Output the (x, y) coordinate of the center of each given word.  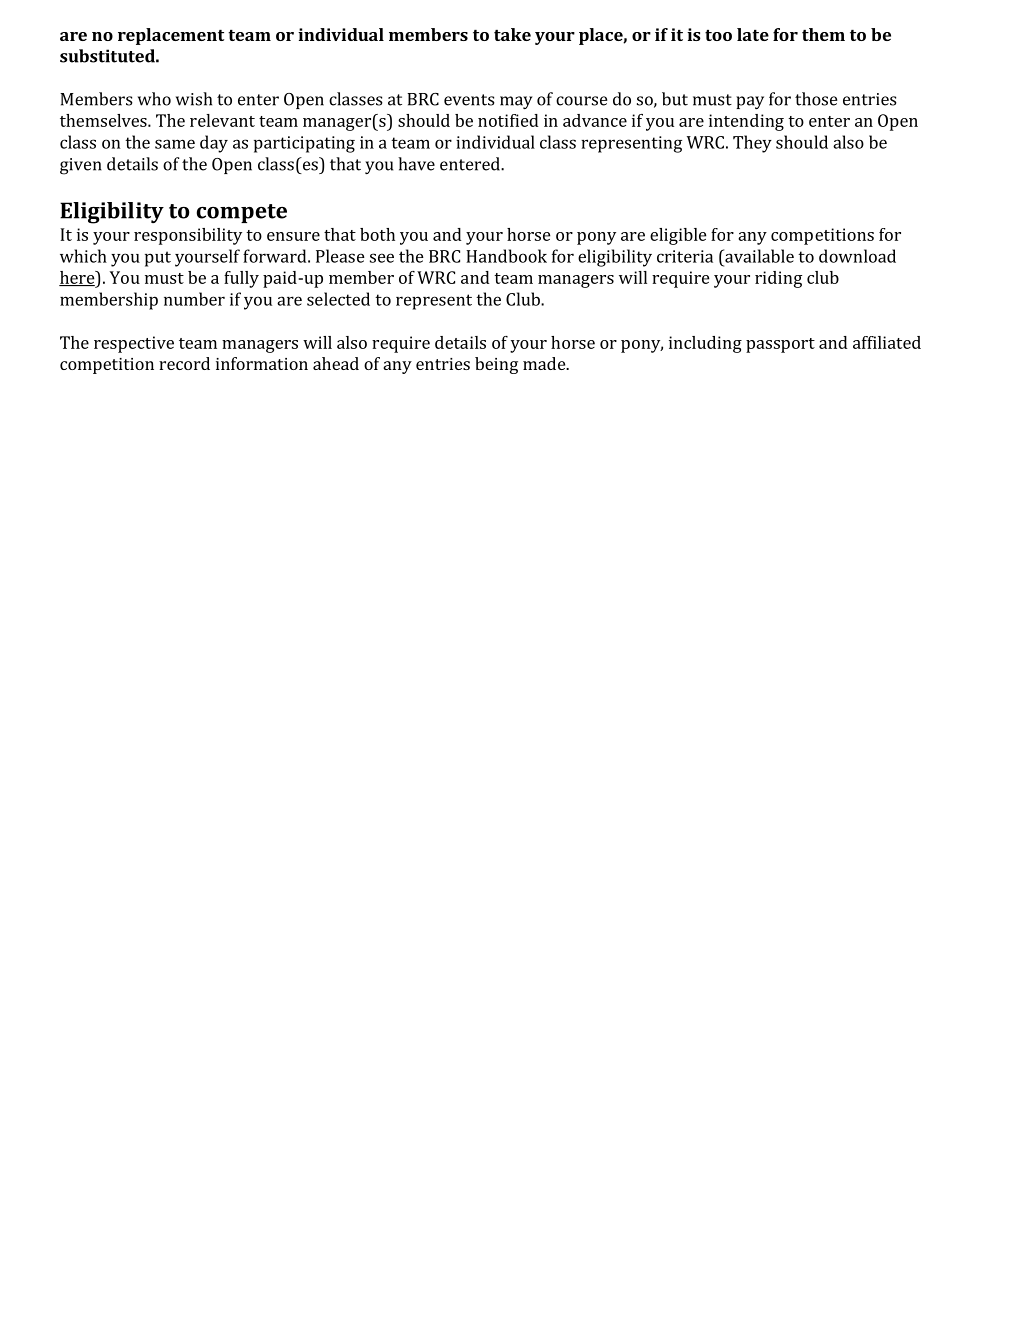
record (184, 363)
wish (194, 99)
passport (780, 345)
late (753, 34)
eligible (678, 236)
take (512, 34)
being (496, 365)
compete (242, 213)
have (416, 164)
